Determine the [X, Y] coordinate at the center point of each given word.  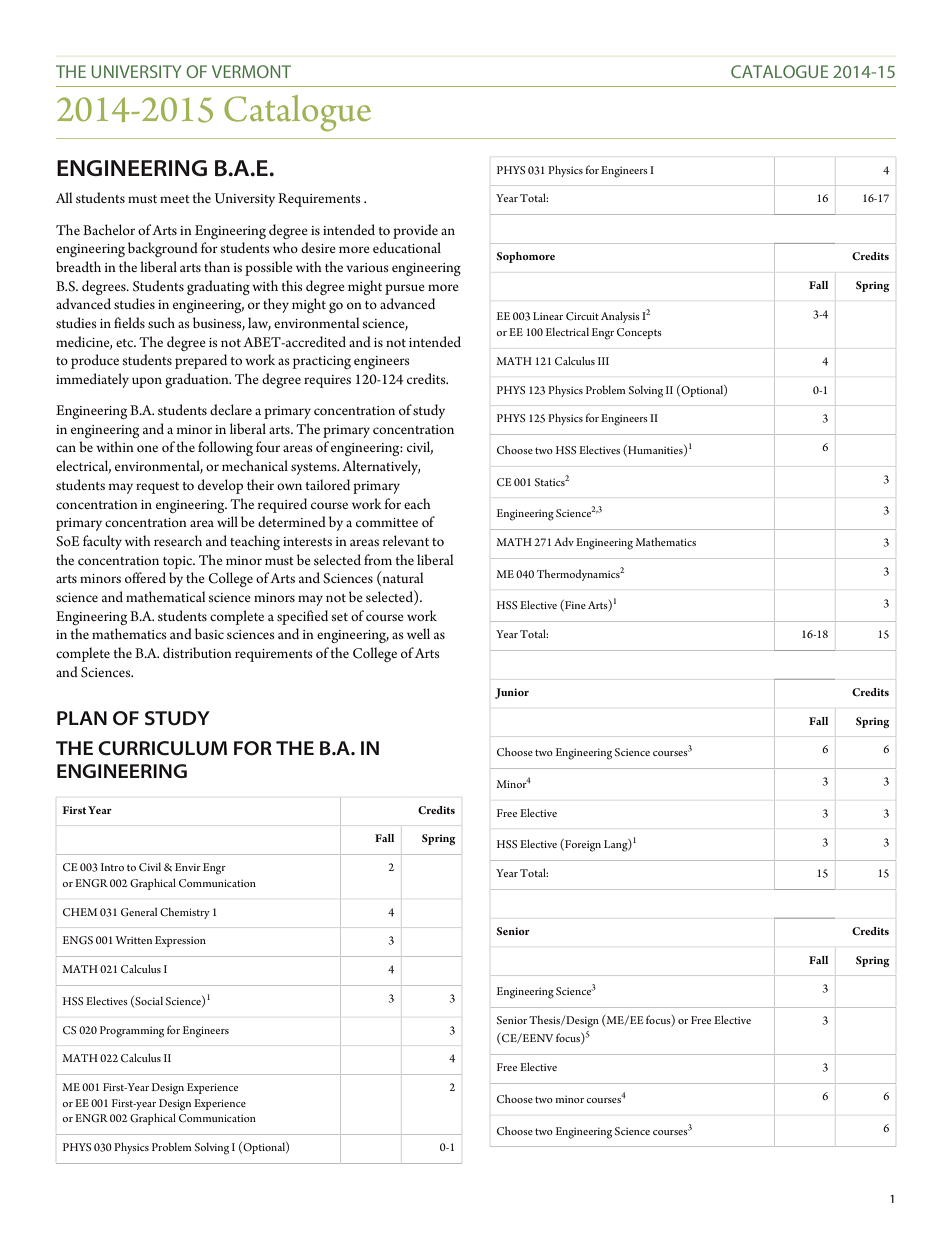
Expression [180, 941]
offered [145, 577]
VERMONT [251, 71]
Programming [132, 1032]
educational [407, 247]
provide [415, 231]
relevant [406, 540]
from [378, 559]
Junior [512, 693]
